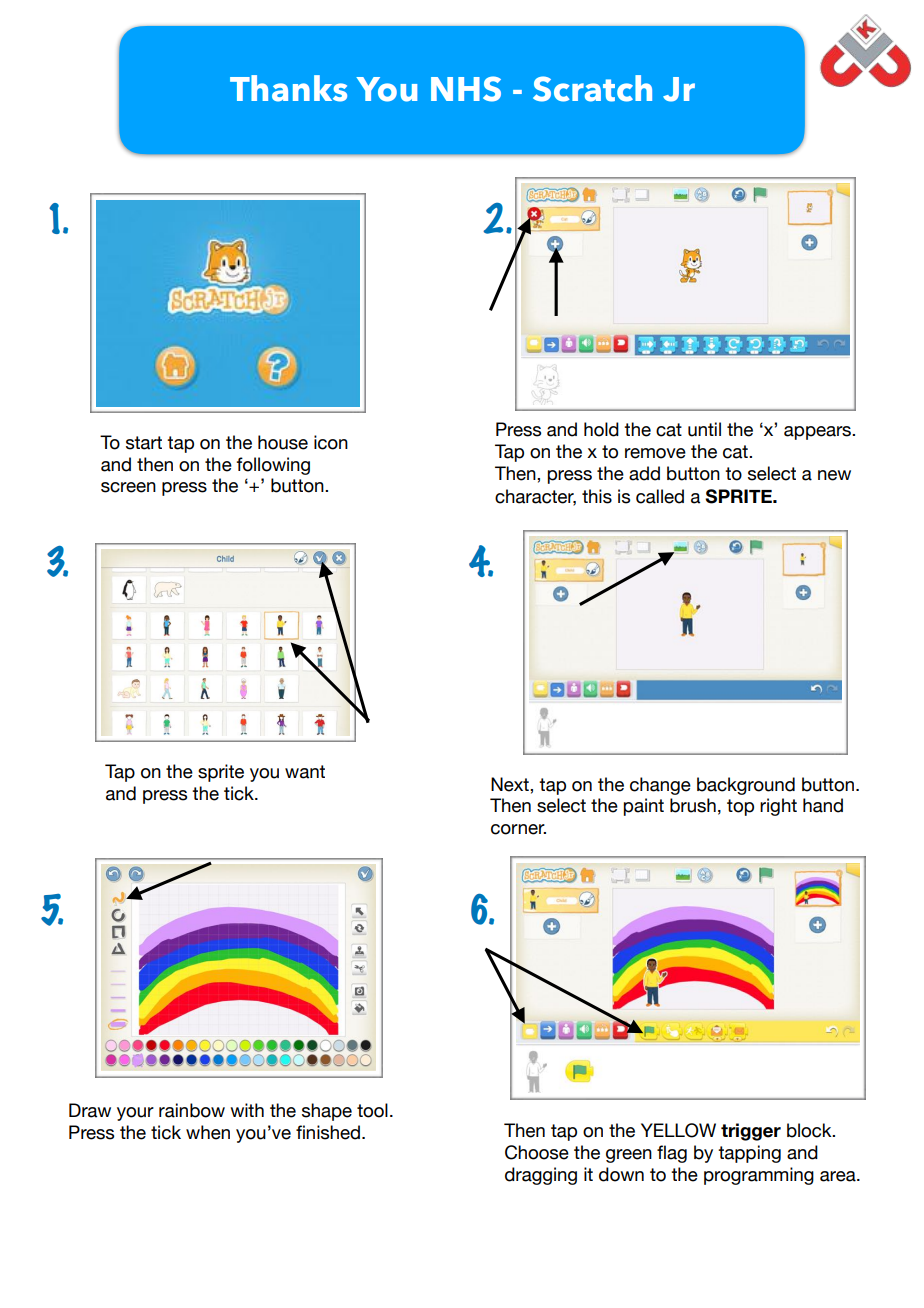  Describe the element at coordinates (305, 772) in the page. I see `want` at that location.
